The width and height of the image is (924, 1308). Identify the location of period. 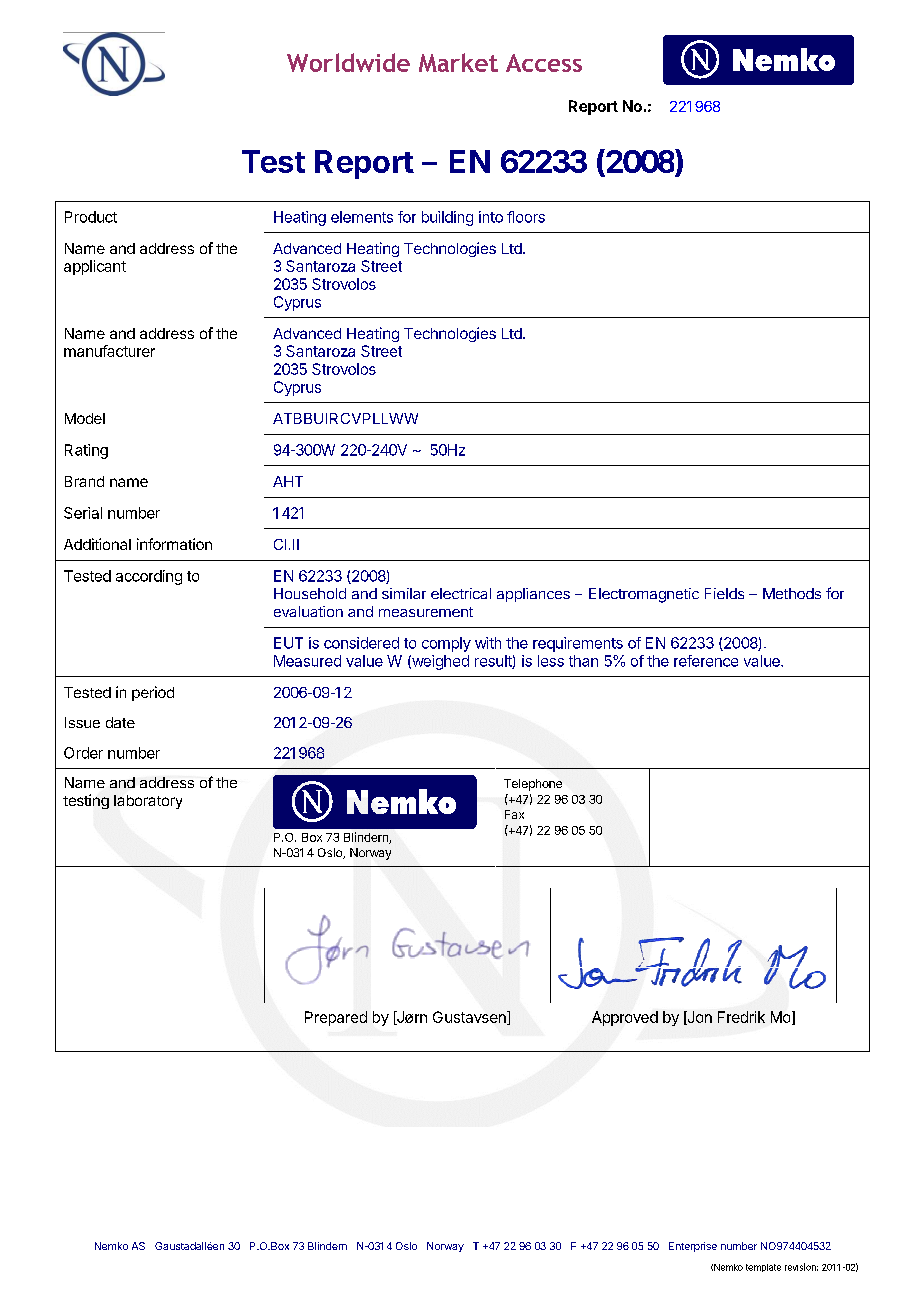
(153, 693).
